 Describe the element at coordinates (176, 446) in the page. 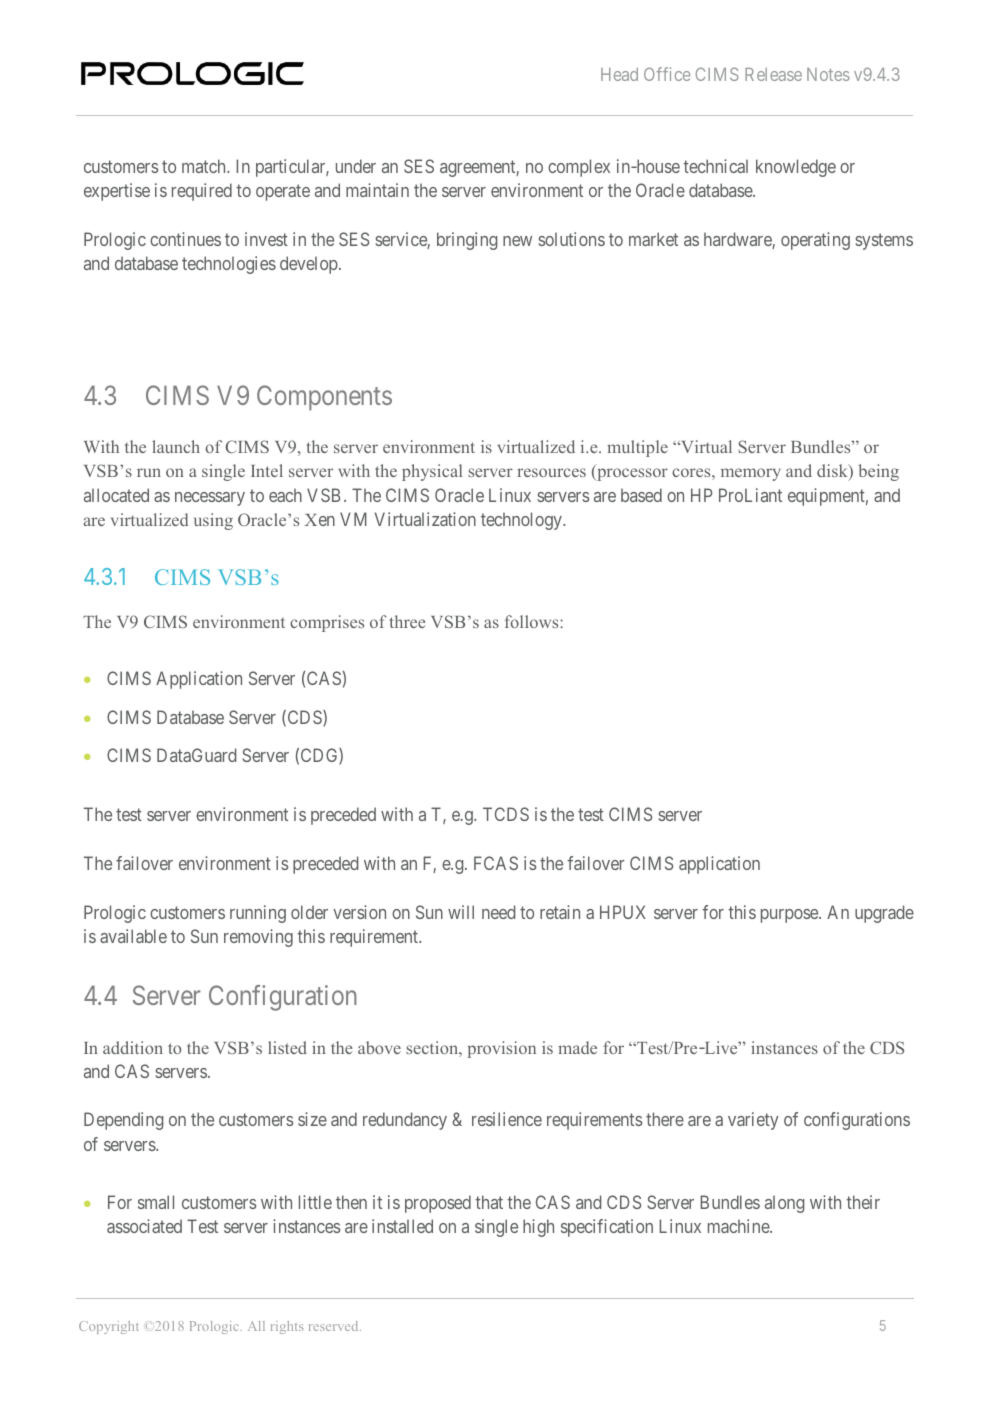

I see `launch` at that location.
